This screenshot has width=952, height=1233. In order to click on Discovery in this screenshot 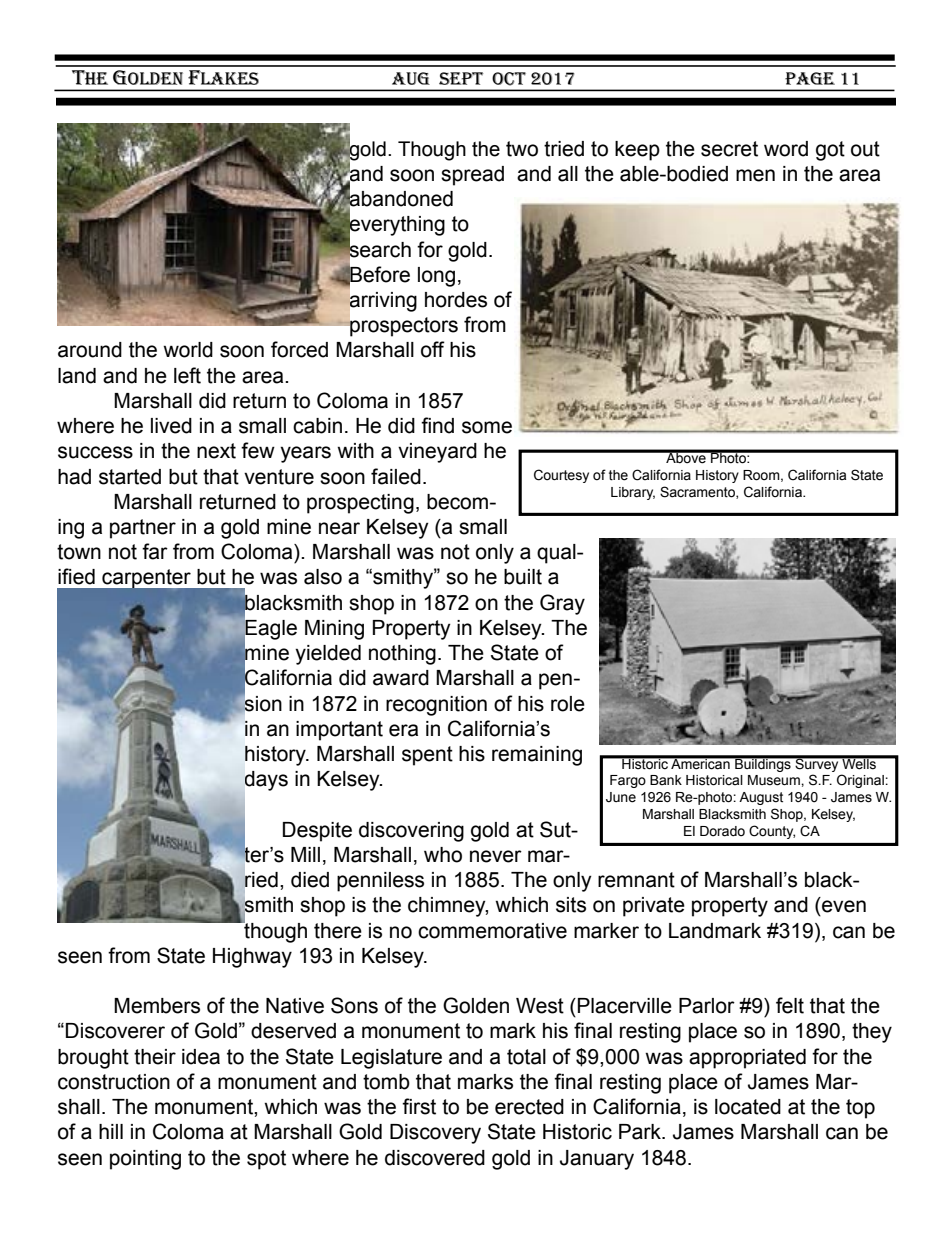, I will do `click(435, 1134)`.
